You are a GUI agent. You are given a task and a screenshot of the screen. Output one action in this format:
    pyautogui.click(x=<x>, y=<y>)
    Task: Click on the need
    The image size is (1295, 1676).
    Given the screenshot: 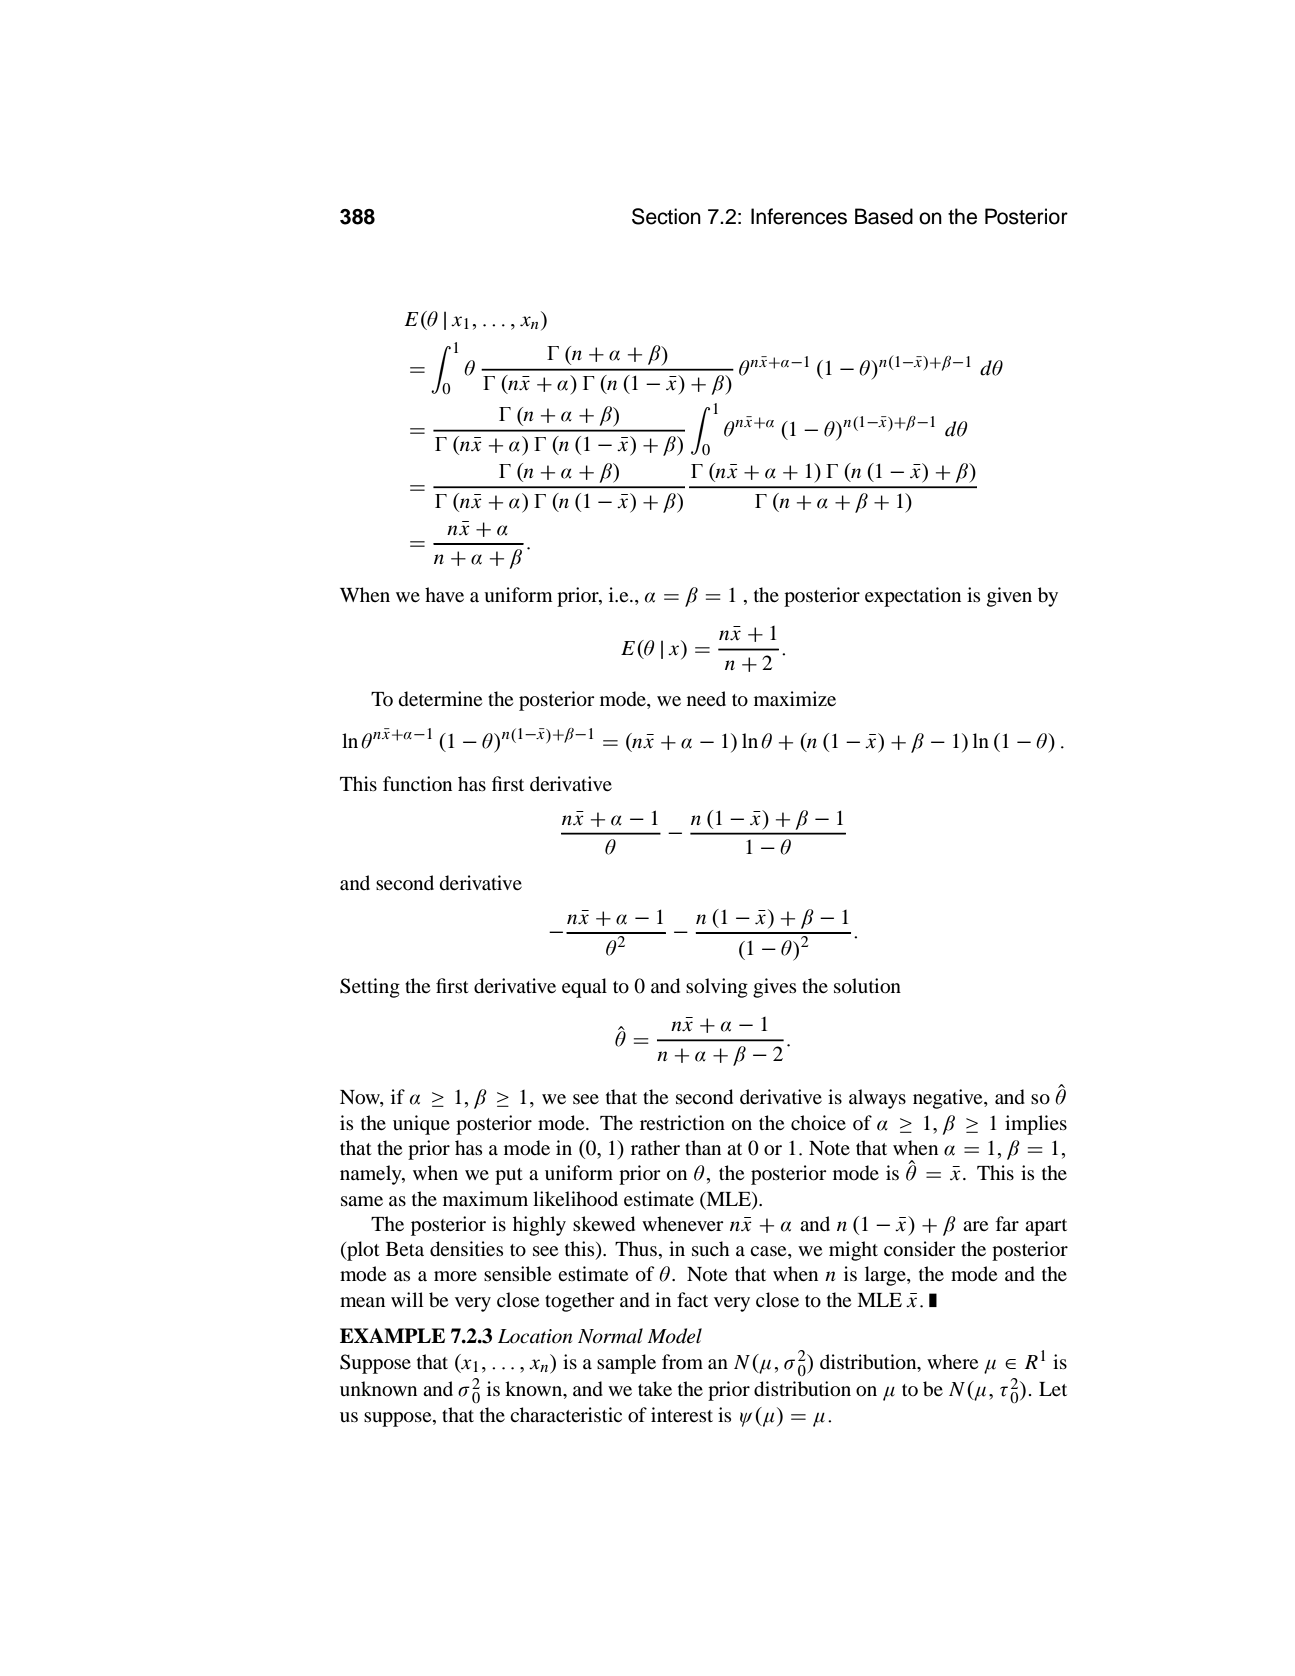 What is the action you would take?
    pyautogui.click(x=706, y=698)
